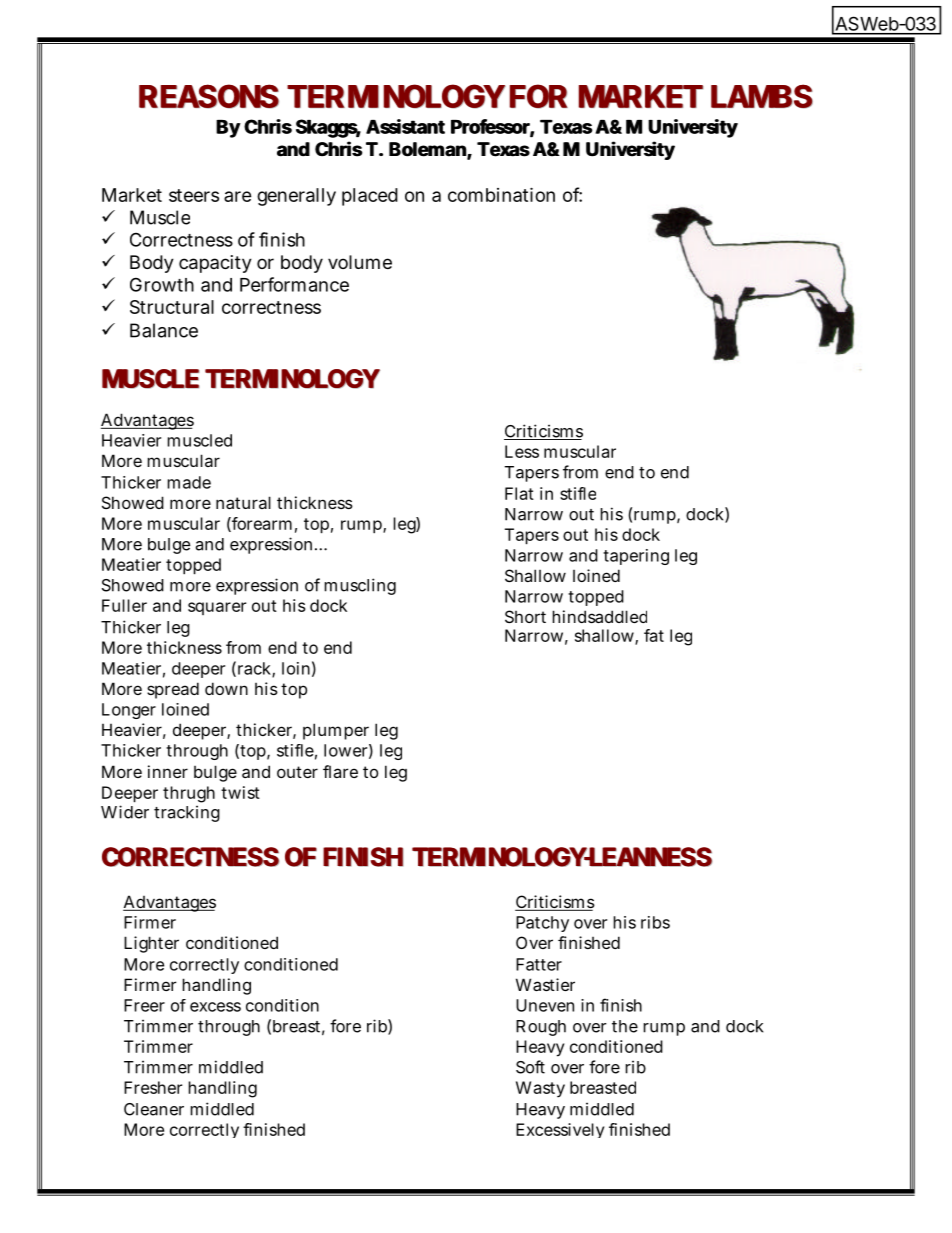  I want to click on Fresher, so click(153, 1087).
